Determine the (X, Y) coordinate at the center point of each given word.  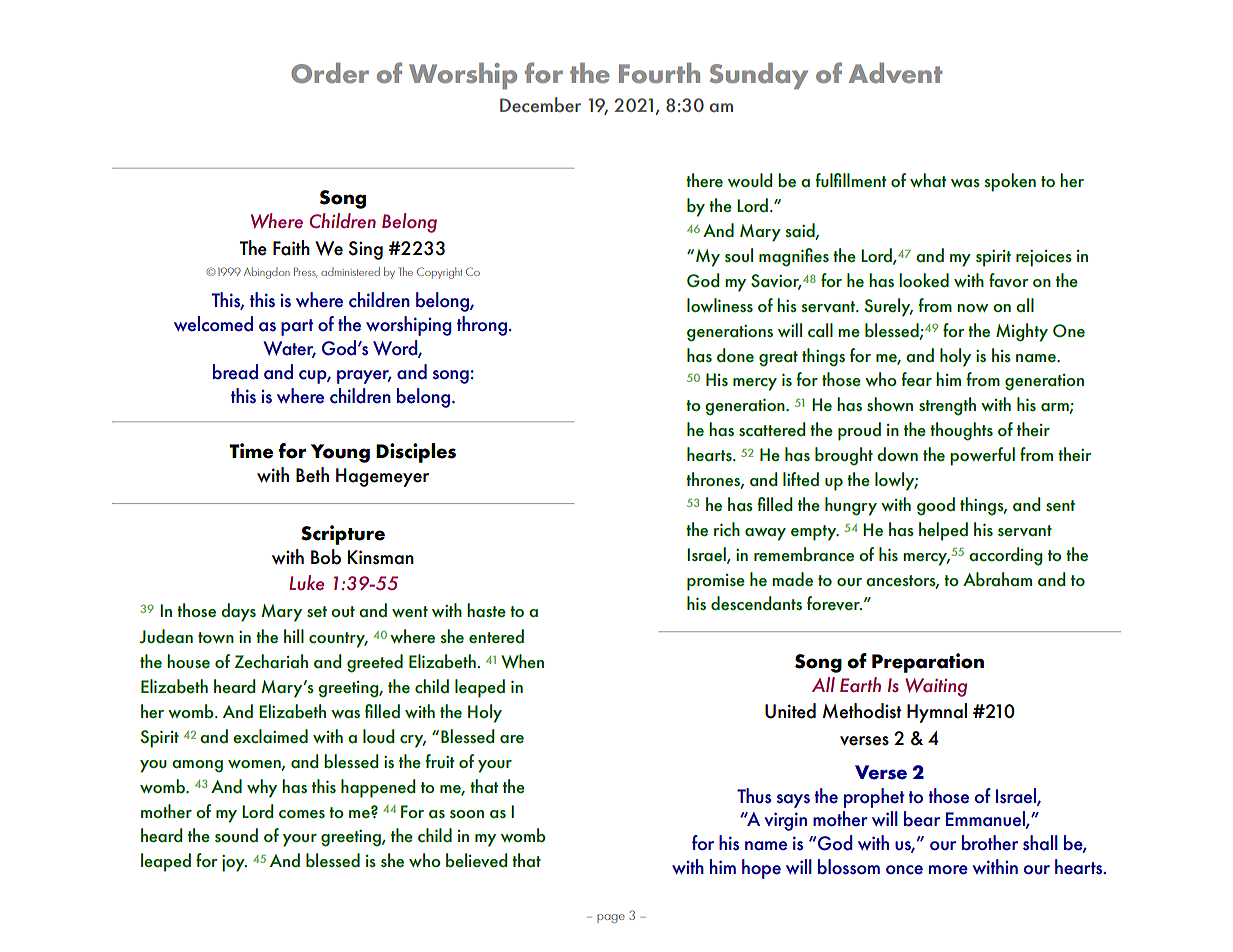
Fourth (659, 73)
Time (251, 451)
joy (234, 863)
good (936, 506)
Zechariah (271, 661)
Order (330, 73)
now (973, 308)
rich (727, 529)
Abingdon (267, 273)
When (522, 661)
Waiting (936, 687)
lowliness (720, 305)
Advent (895, 73)
